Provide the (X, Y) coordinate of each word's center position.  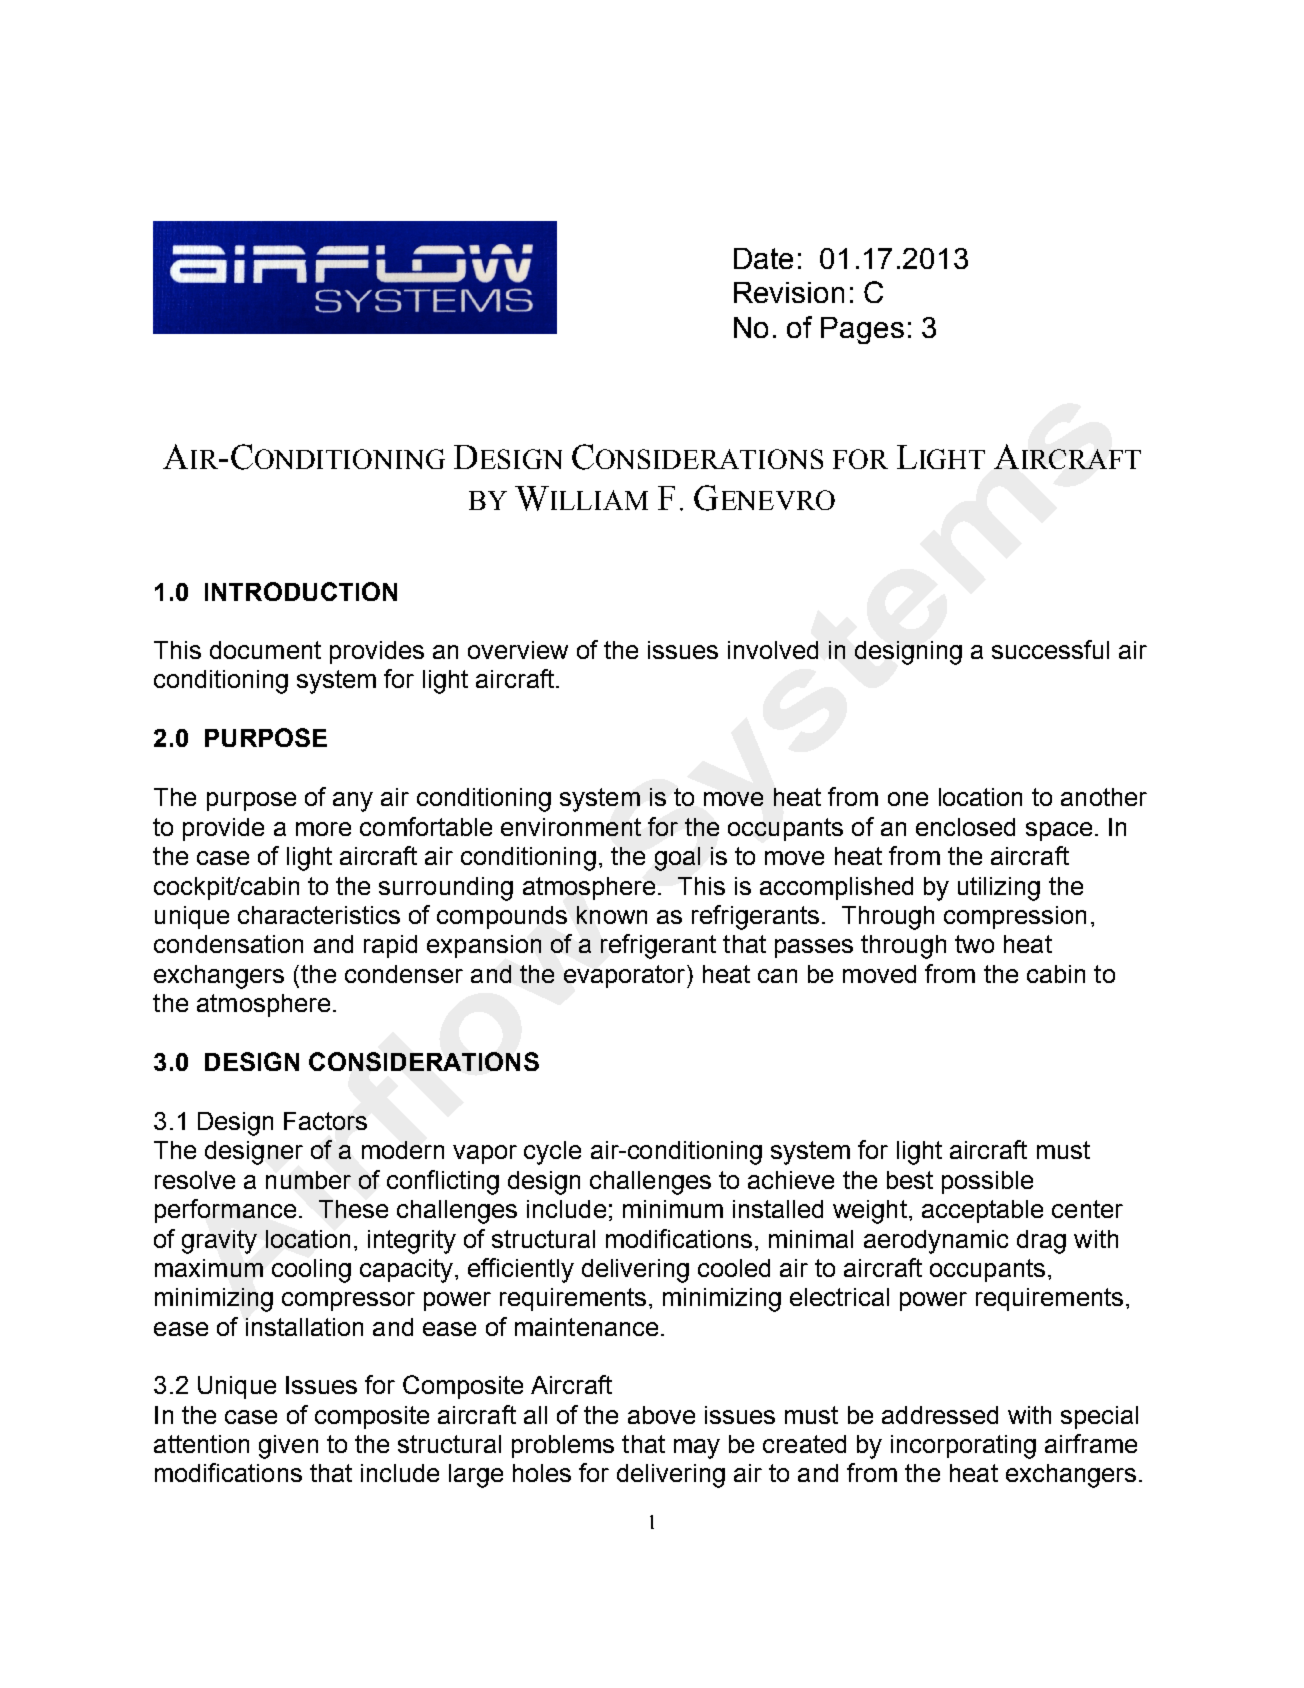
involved (773, 650)
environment (571, 827)
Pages (862, 330)
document (265, 650)
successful (1050, 649)
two (974, 944)
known (612, 915)
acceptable (982, 1211)
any (353, 802)
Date (763, 258)
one (908, 799)
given (288, 1447)
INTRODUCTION (301, 591)
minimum (673, 1209)
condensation (228, 944)
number (308, 1180)
